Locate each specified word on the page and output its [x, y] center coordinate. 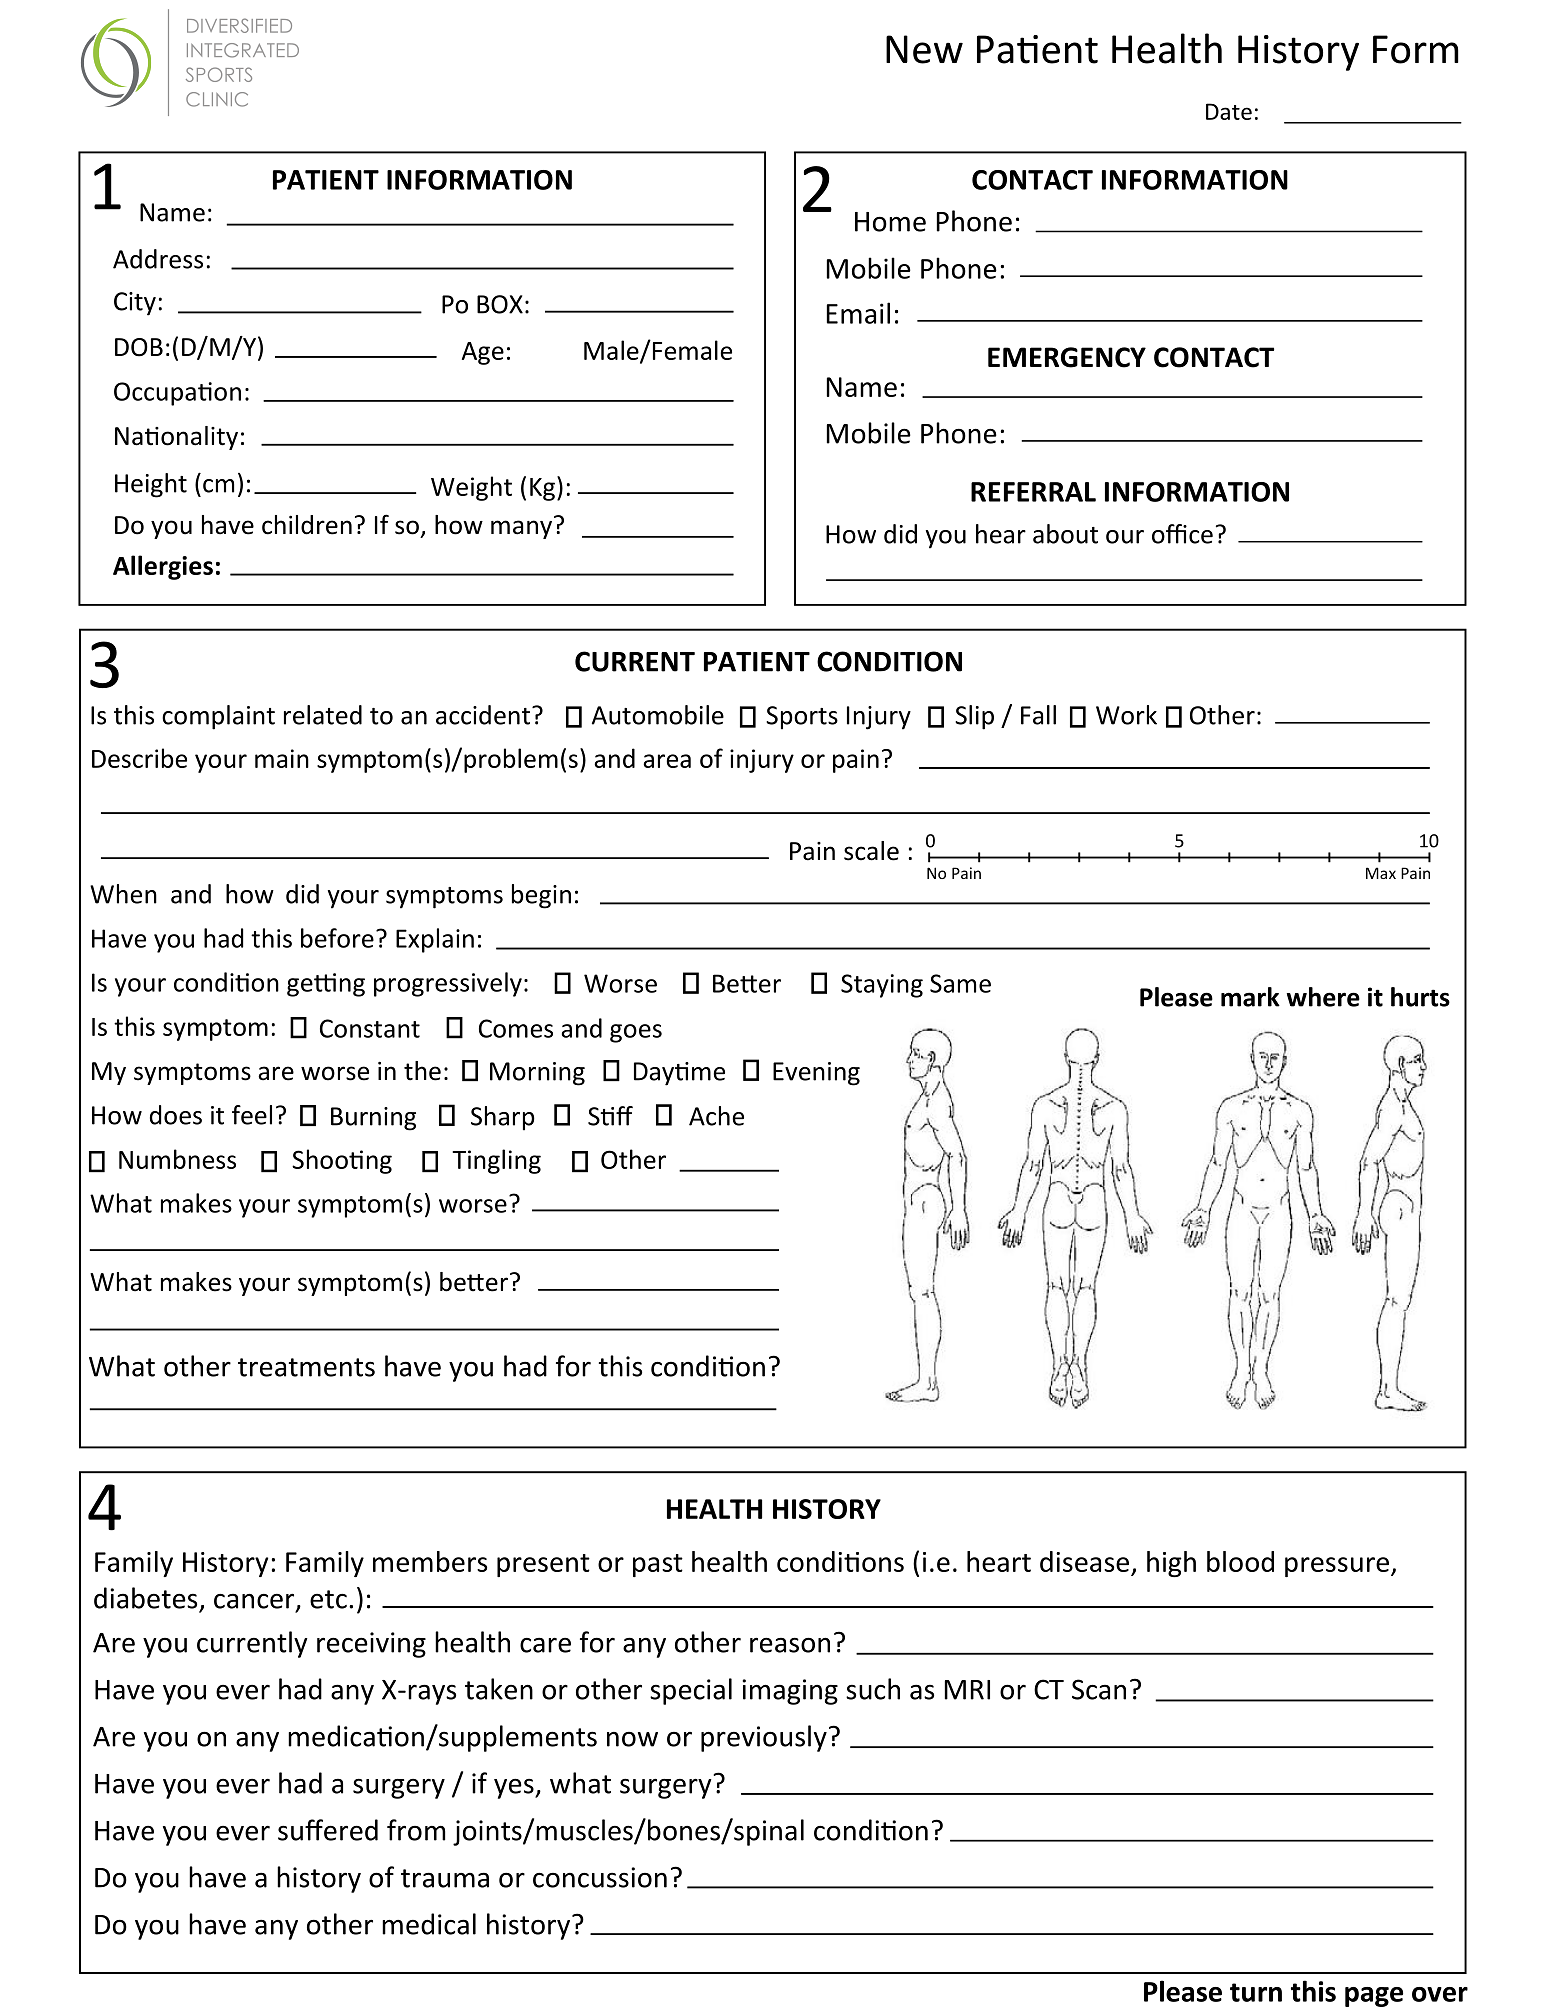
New [924, 49]
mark [1250, 997]
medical [429, 1924]
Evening [816, 1074]
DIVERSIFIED [239, 25]
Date [1229, 111]
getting [326, 985]
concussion [600, 1877]
